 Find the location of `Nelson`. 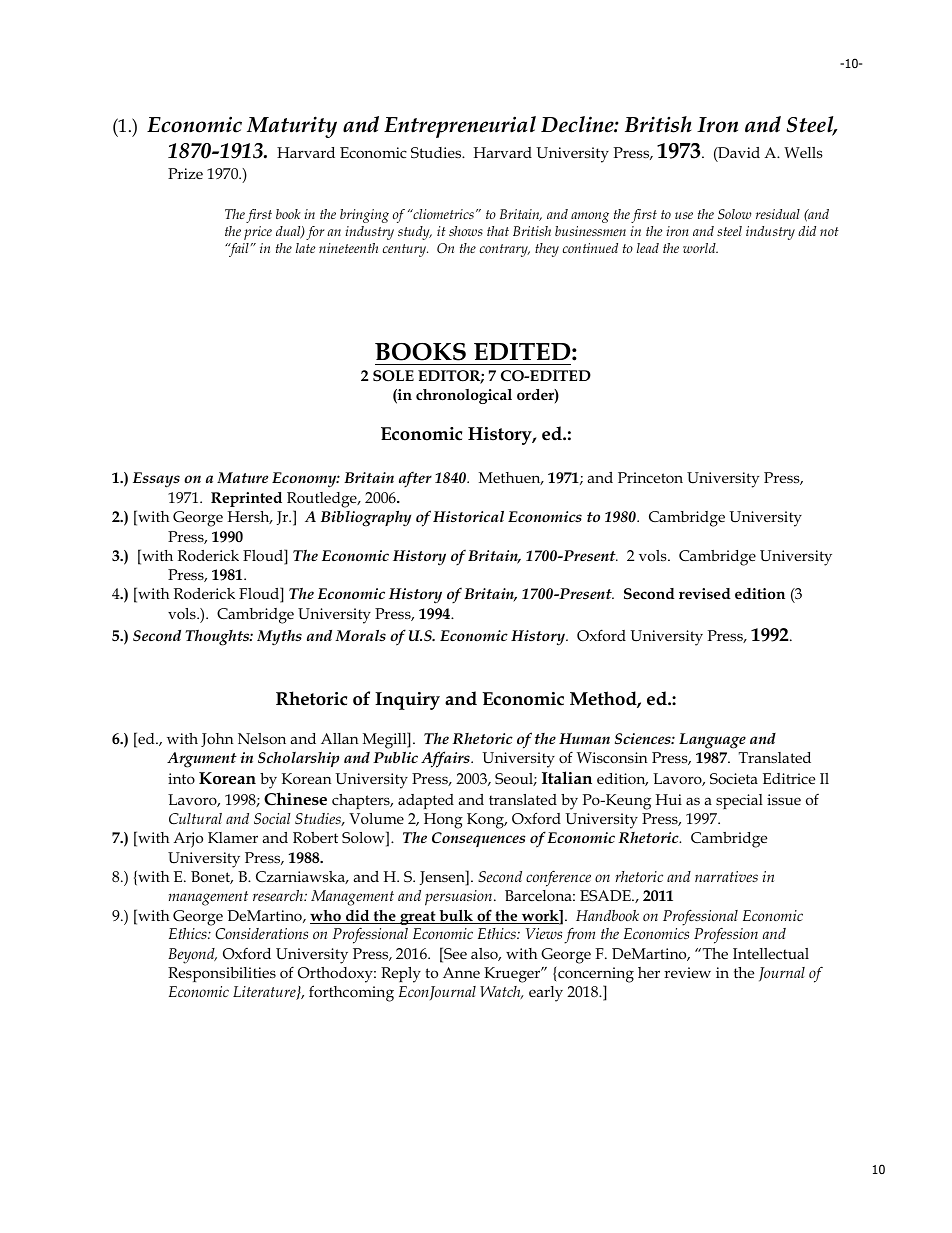

Nelson is located at coordinates (262, 738).
